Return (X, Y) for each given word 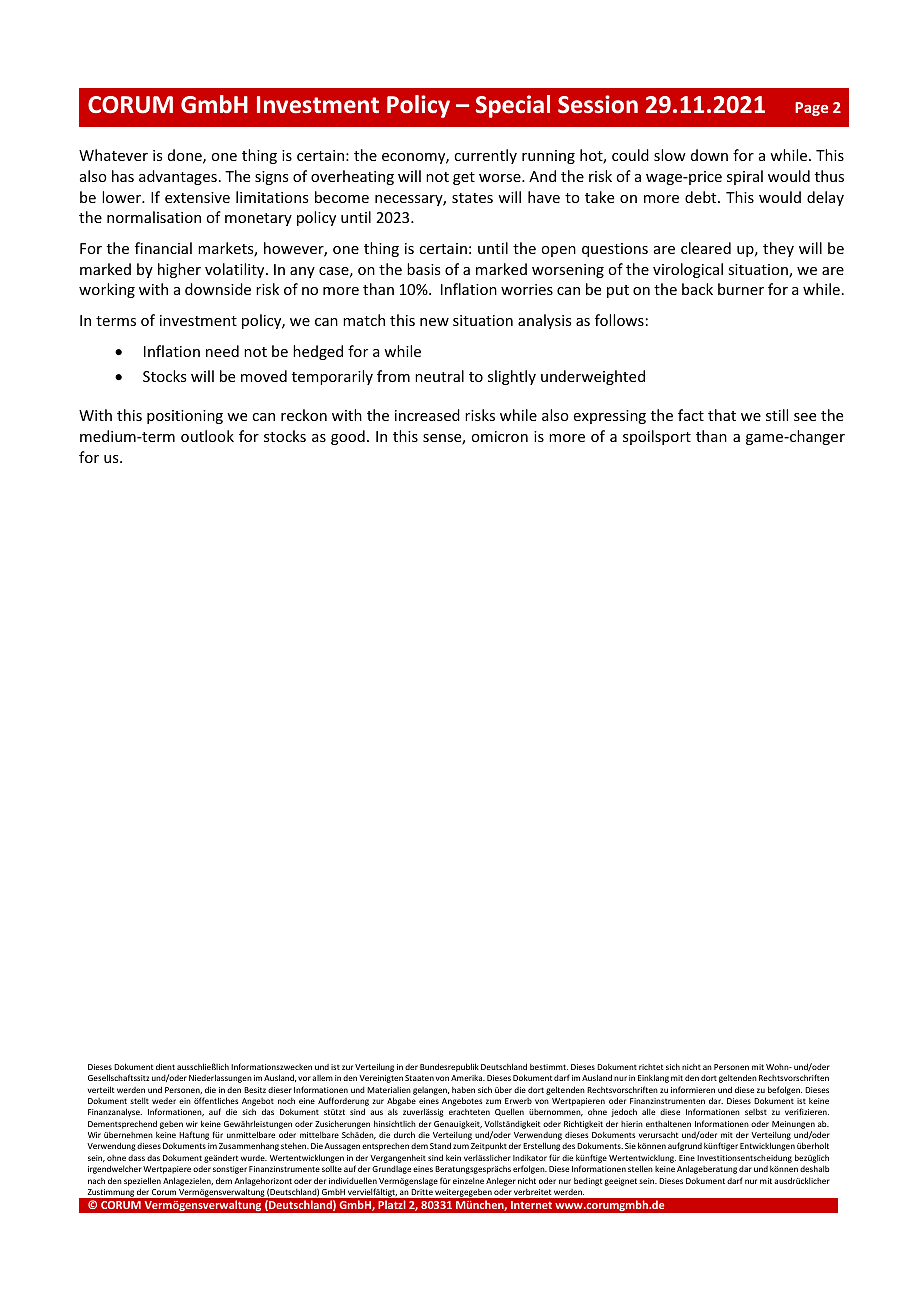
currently (485, 156)
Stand (440, 1145)
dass (136, 1158)
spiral (745, 177)
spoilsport (657, 437)
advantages (178, 177)
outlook (207, 436)
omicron (499, 436)
